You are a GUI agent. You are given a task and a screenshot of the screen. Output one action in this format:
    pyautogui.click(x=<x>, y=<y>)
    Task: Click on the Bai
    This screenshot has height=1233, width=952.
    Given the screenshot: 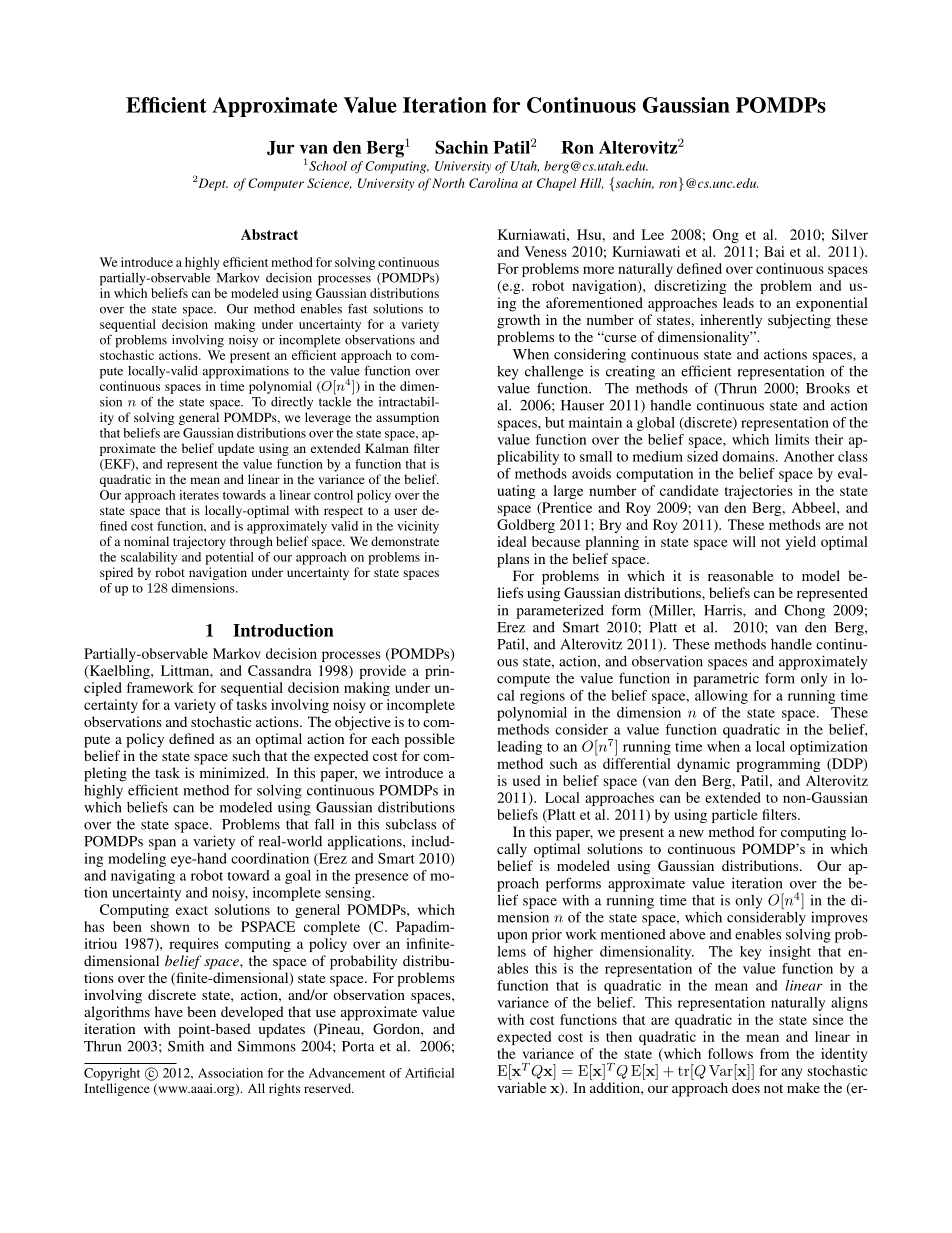 What is the action you would take?
    pyautogui.click(x=774, y=251)
